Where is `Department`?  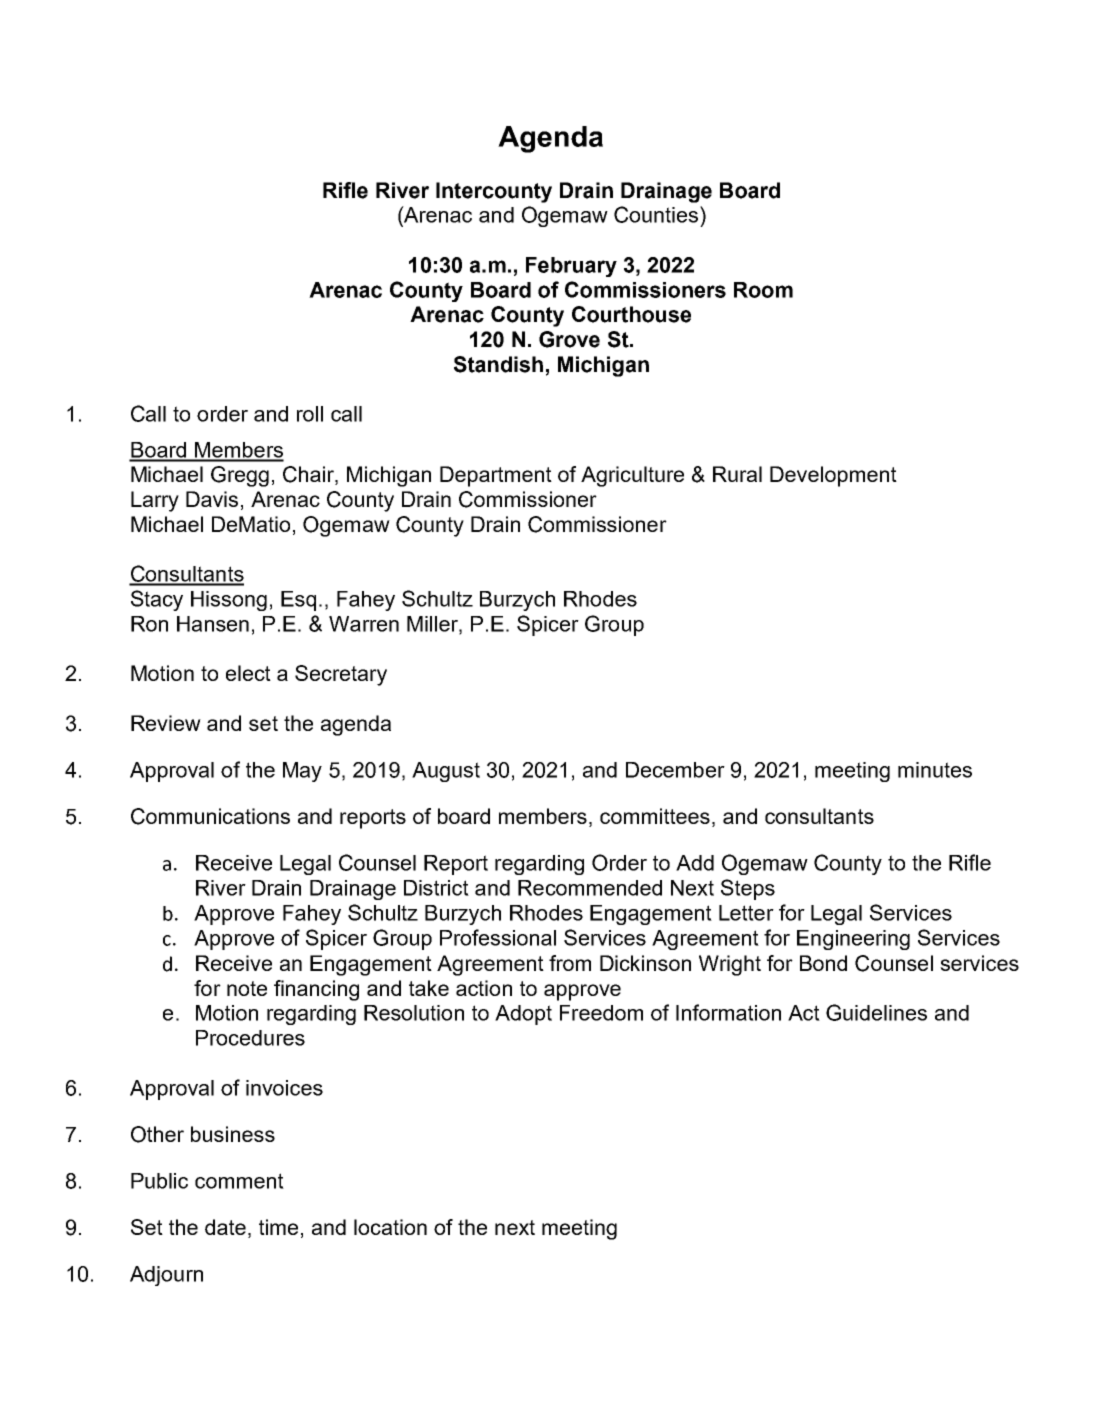
Department is located at coordinates (496, 476).
